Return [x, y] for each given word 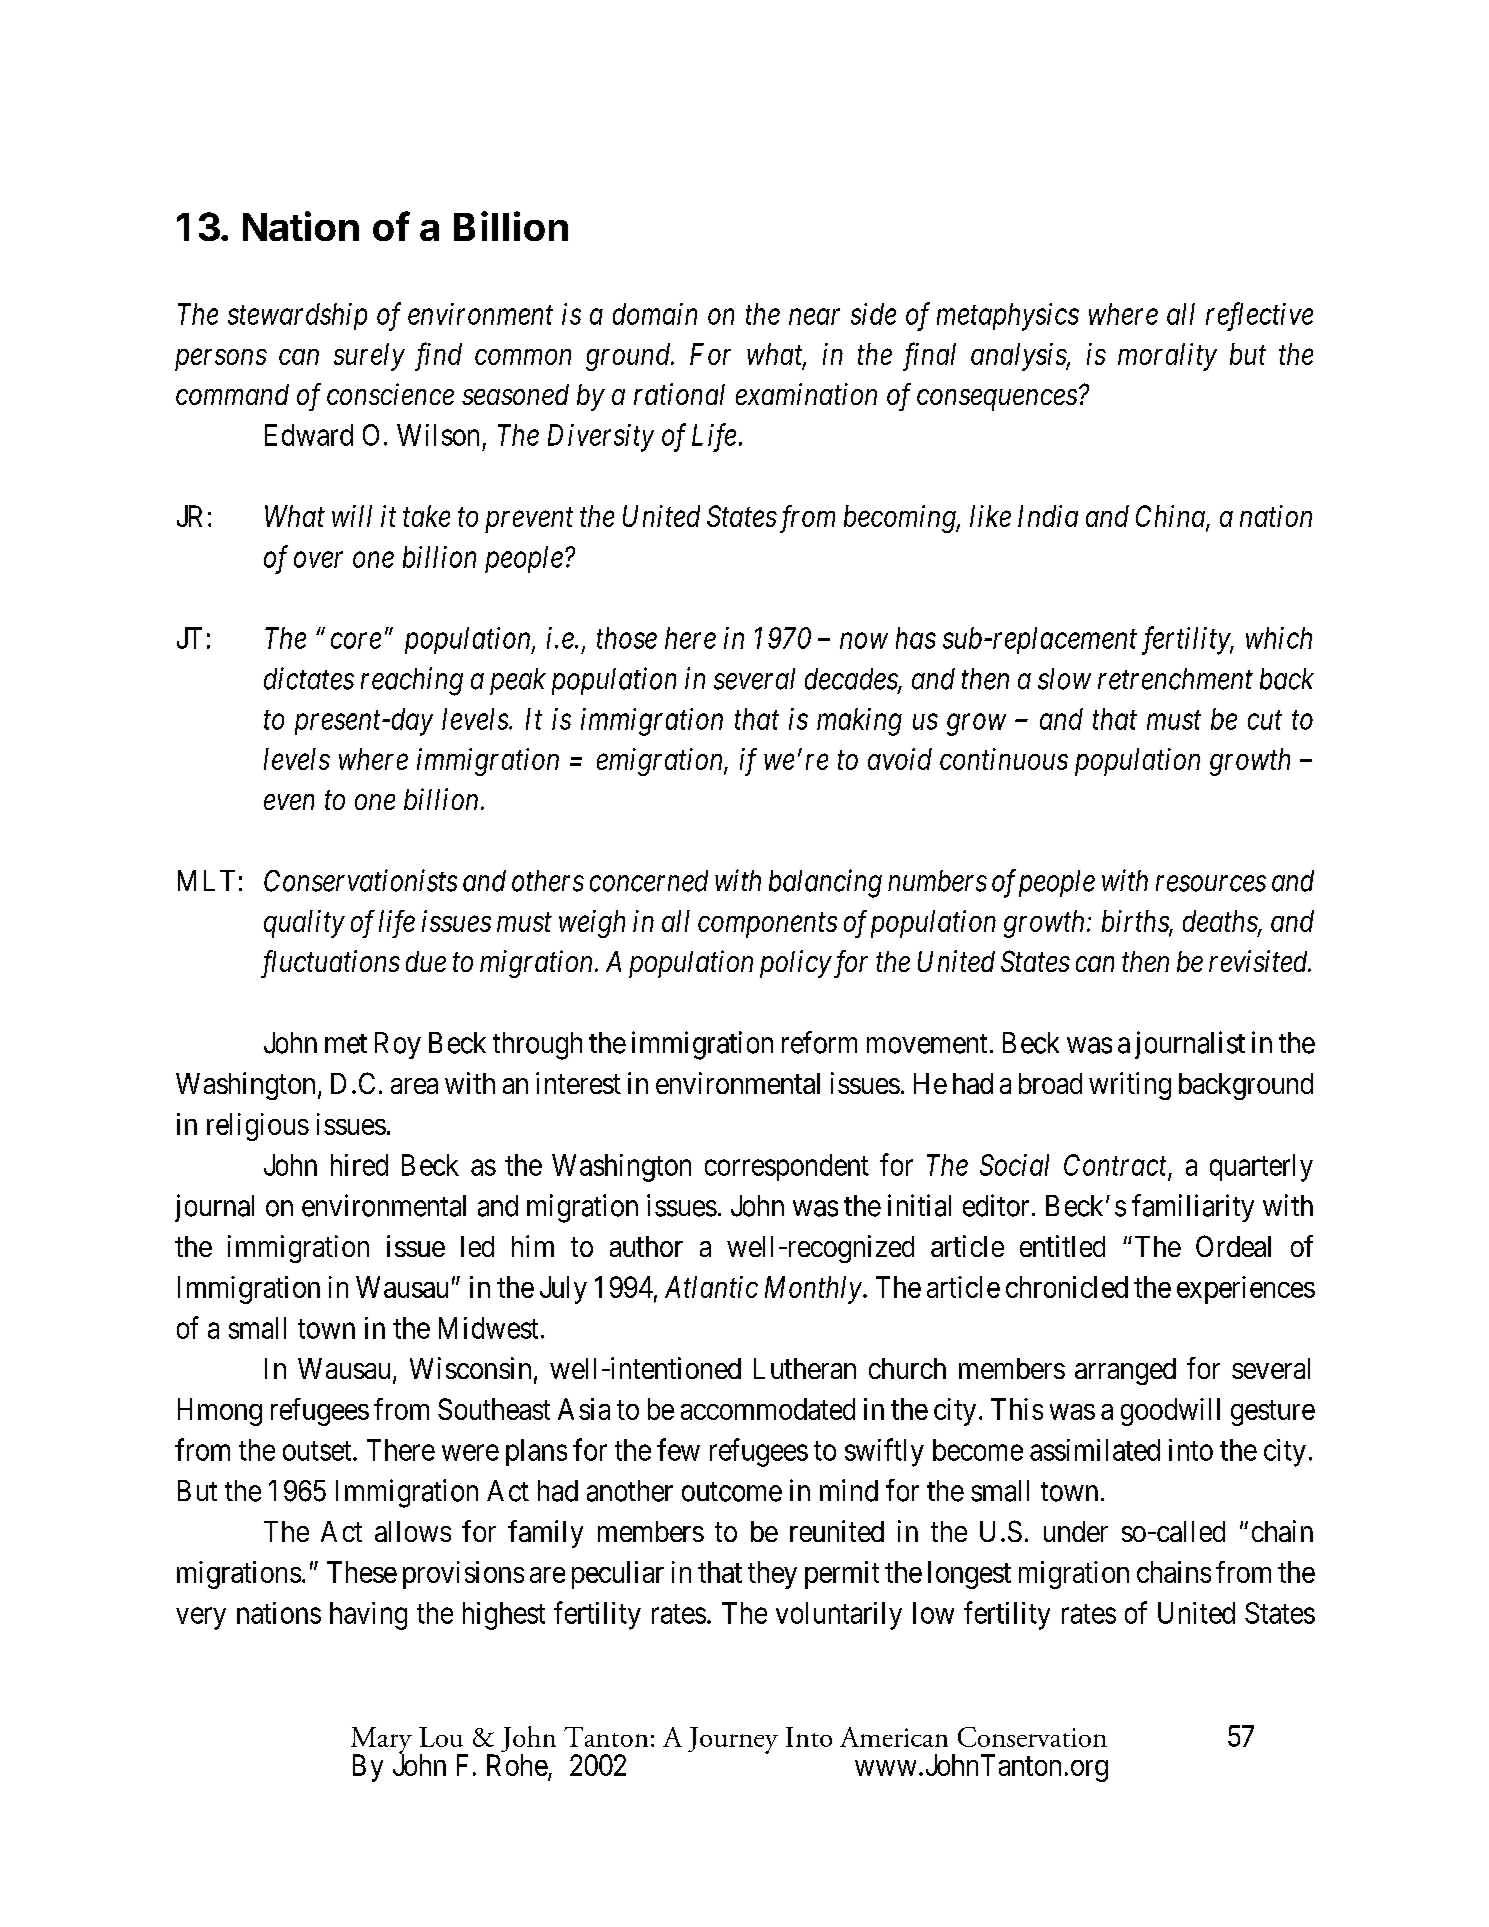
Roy [398, 1045]
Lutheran [805, 1368]
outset [318, 1451]
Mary [381, 1741]
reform [819, 1042]
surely [369, 357]
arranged [1125, 1371]
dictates [309, 678]
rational [679, 394]
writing [1130, 1086]
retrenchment [1175, 679]
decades [852, 680]
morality [1167, 357]
